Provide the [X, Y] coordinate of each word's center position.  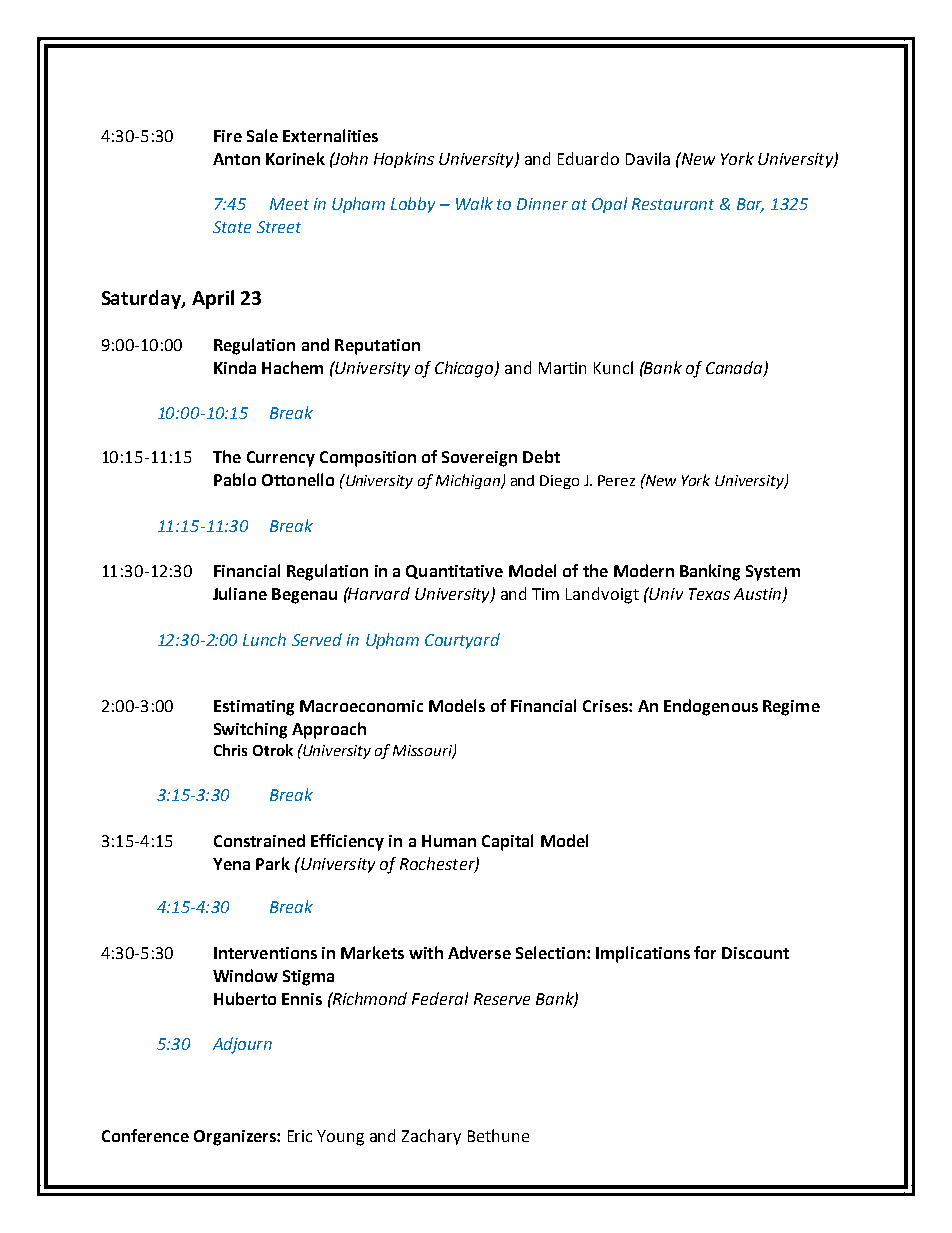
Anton [236, 159]
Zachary [431, 1137]
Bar [750, 205]
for [705, 952]
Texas [709, 594]
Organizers [236, 1138]
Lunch [264, 639]
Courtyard [462, 641]
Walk [474, 203]
